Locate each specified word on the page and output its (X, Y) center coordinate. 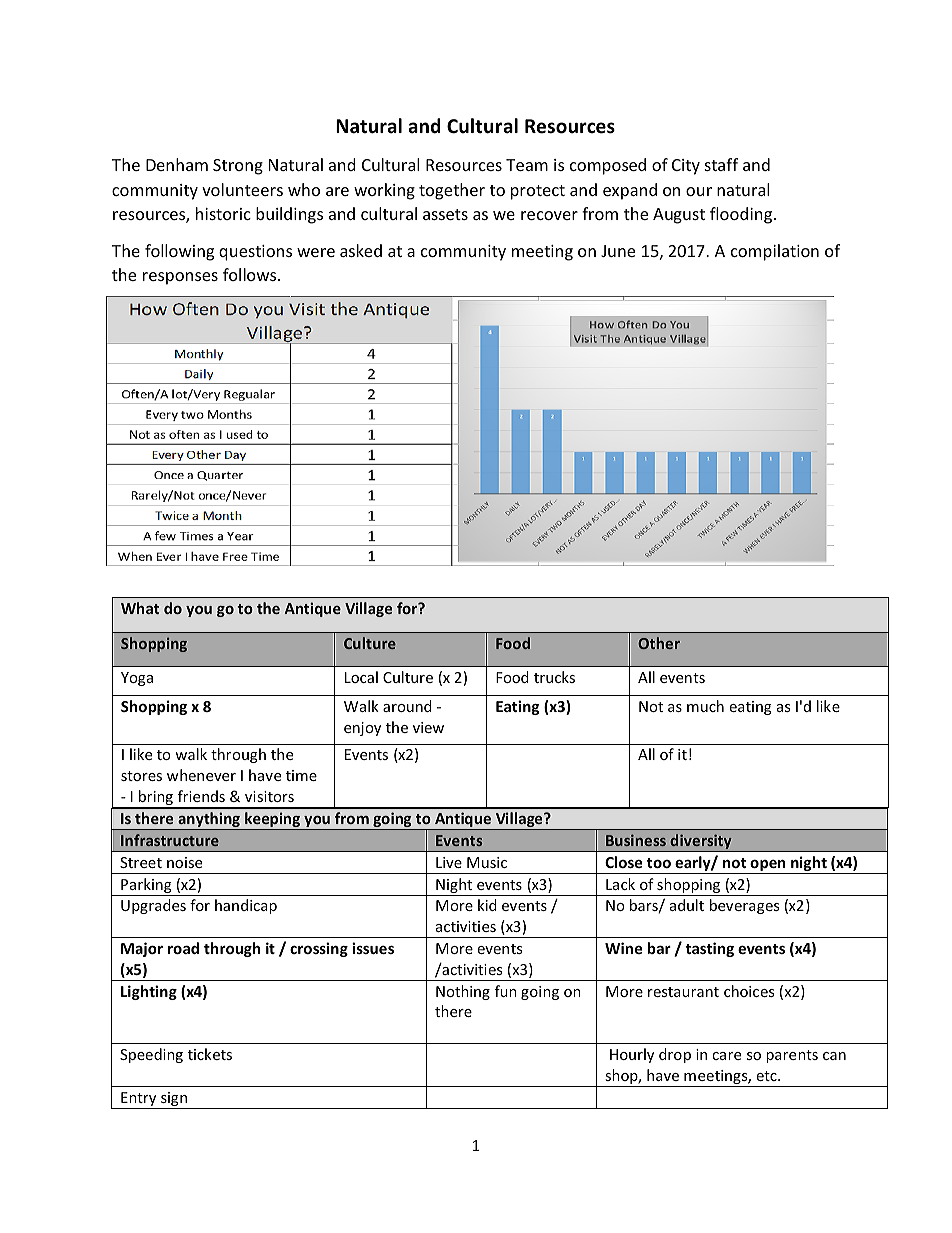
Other (659, 643)
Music (487, 862)
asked (361, 250)
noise (184, 862)
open (768, 866)
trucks (554, 677)
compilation (775, 252)
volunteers (242, 189)
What (140, 608)
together (452, 191)
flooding (742, 215)
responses (180, 278)
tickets (210, 1054)
